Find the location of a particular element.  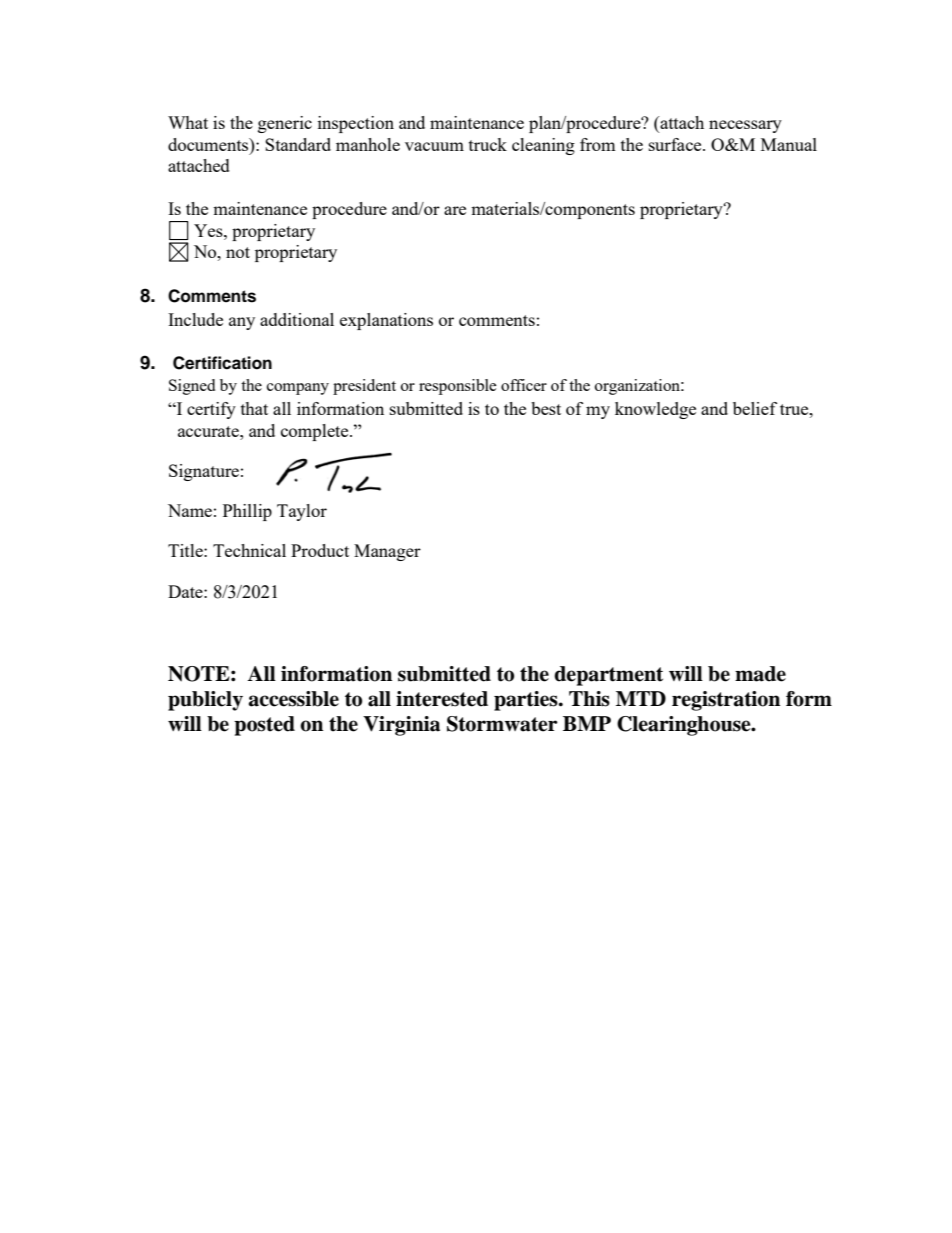

Standard is located at coordinates (298, 144).
